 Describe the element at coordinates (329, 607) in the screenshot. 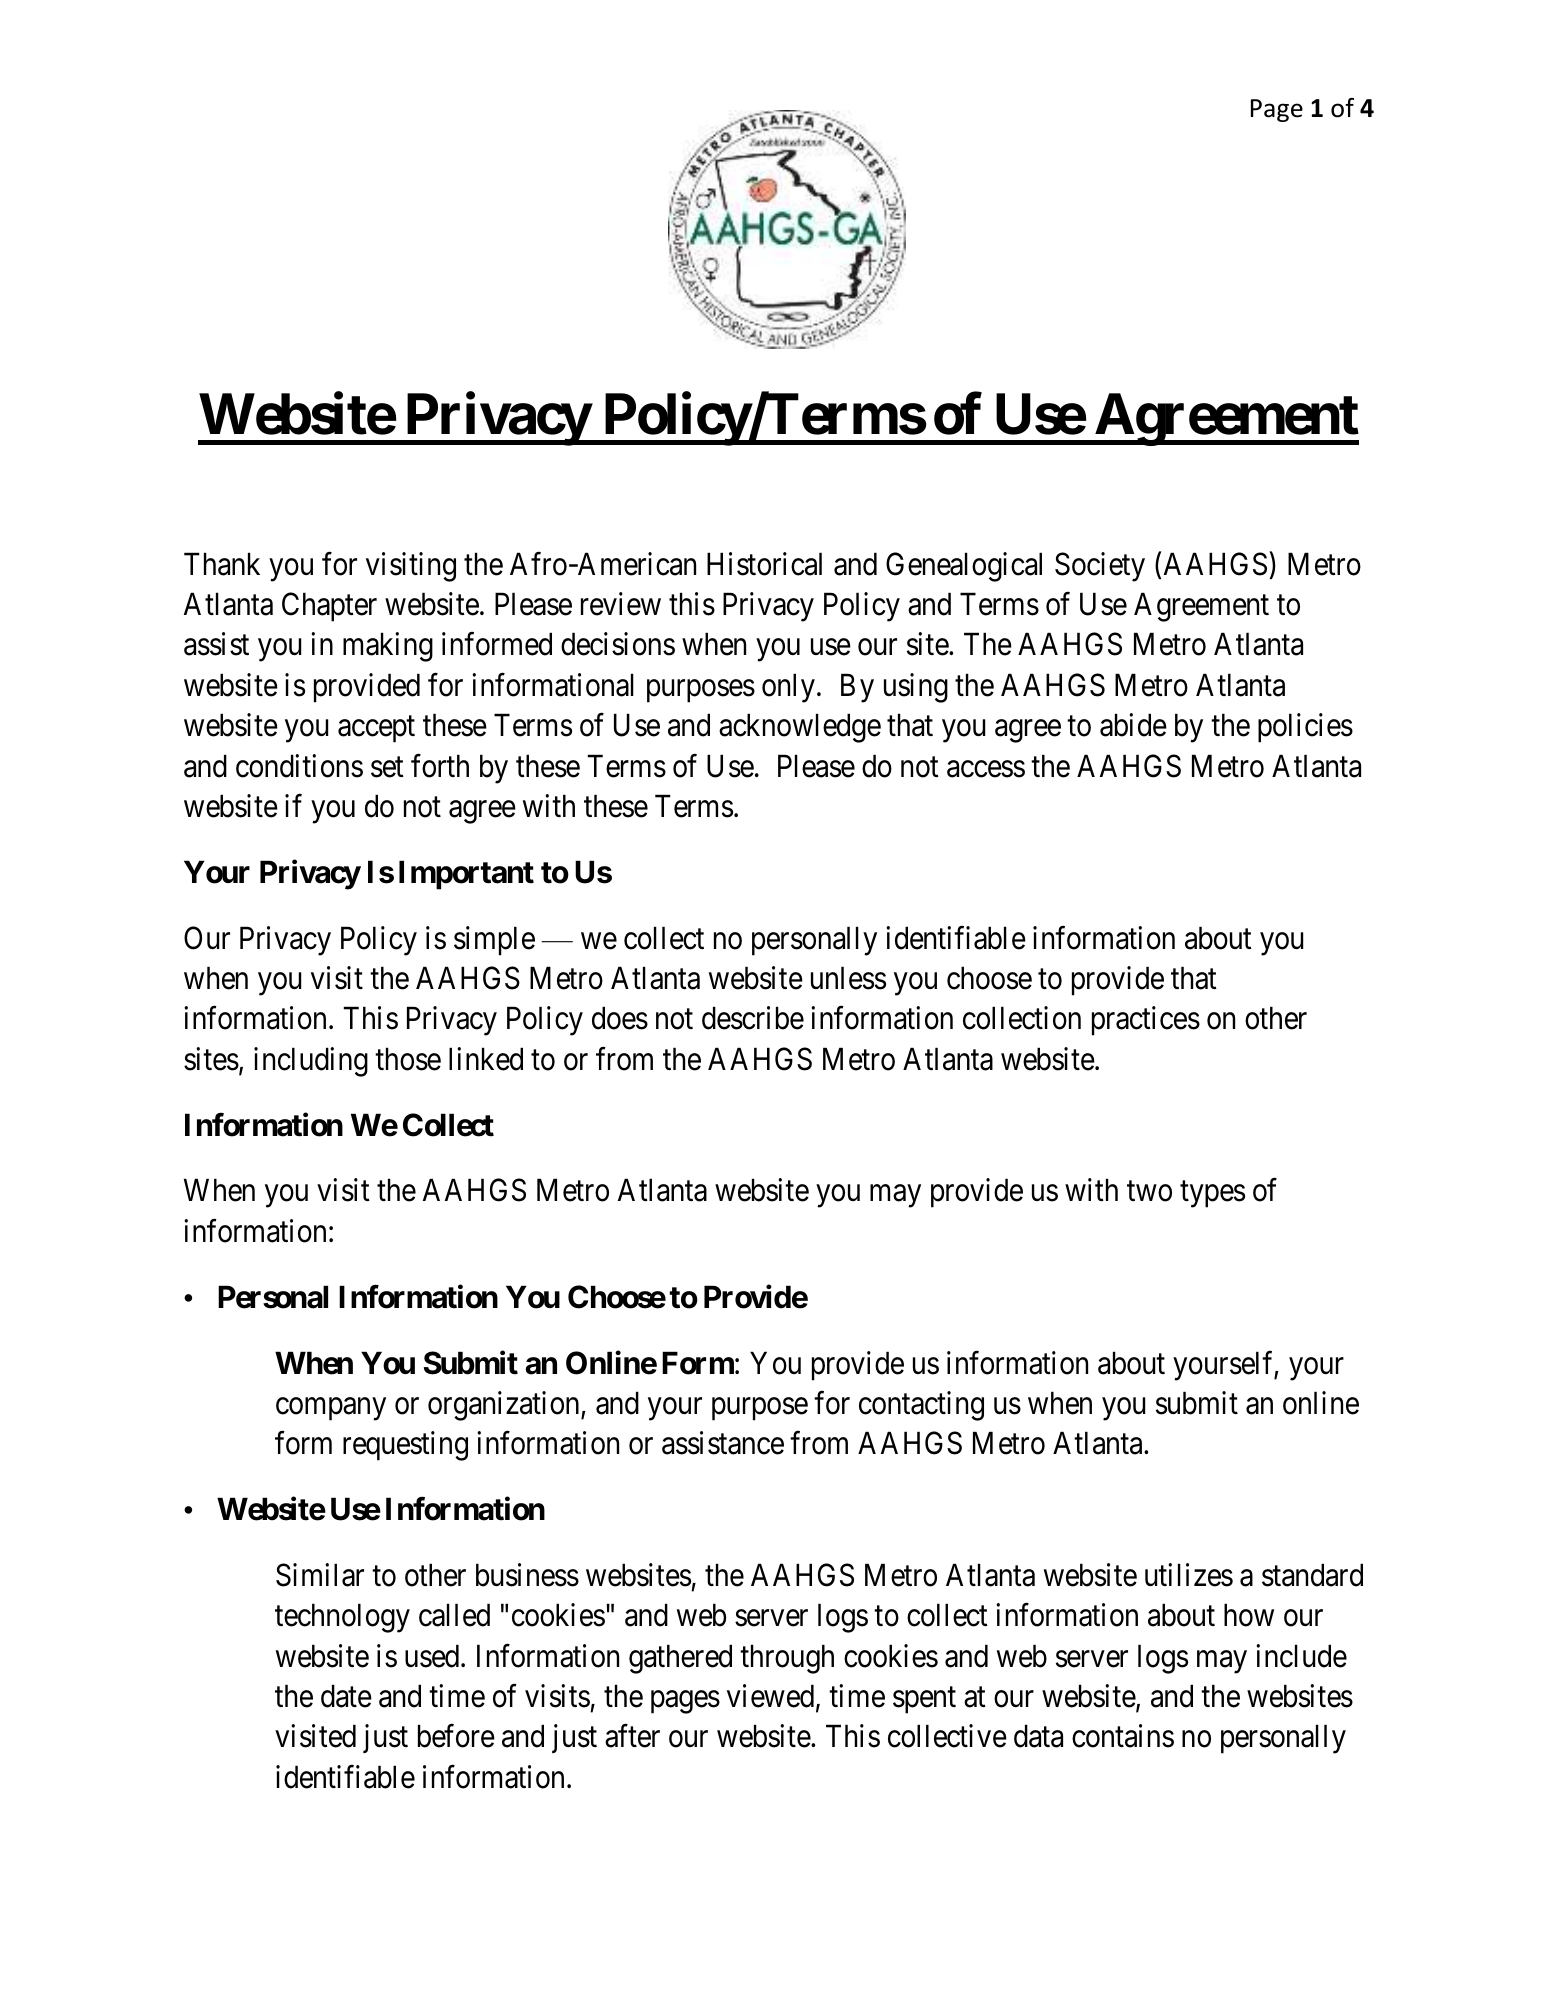

I see `Chapter` at that location.
